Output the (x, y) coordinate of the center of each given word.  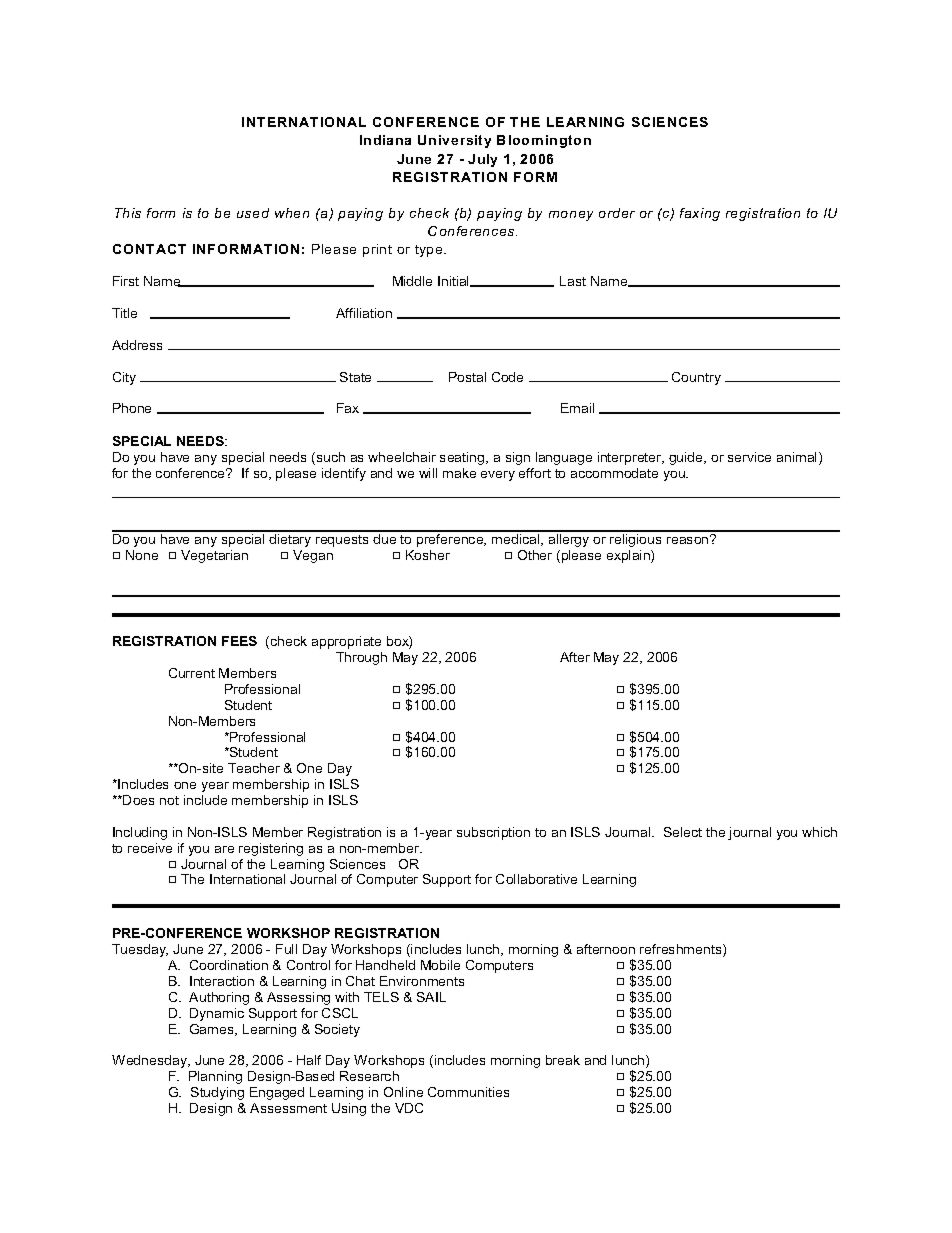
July (482, 160)
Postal (467, 377)
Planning (215, 1077)
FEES (239, 641)
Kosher (428, 555)
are (224, 849)
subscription (493, 833)
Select (683, 832)
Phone (132, 408)
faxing (700, 214)
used (253, 213)
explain (629, 556)
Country (696, 378)
